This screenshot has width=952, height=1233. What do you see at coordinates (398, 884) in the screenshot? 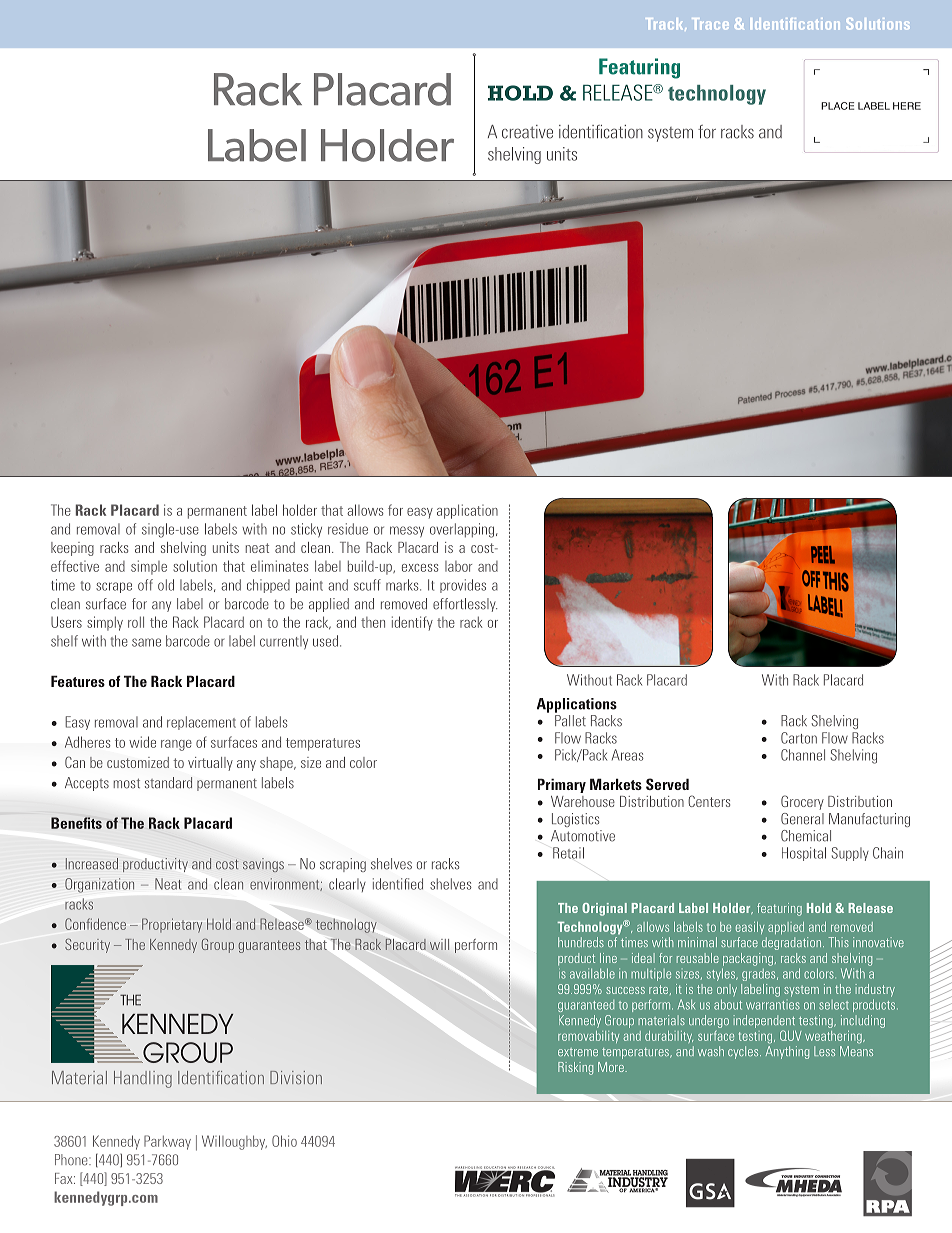
I see `identified` at bounding box center [398, 884].
